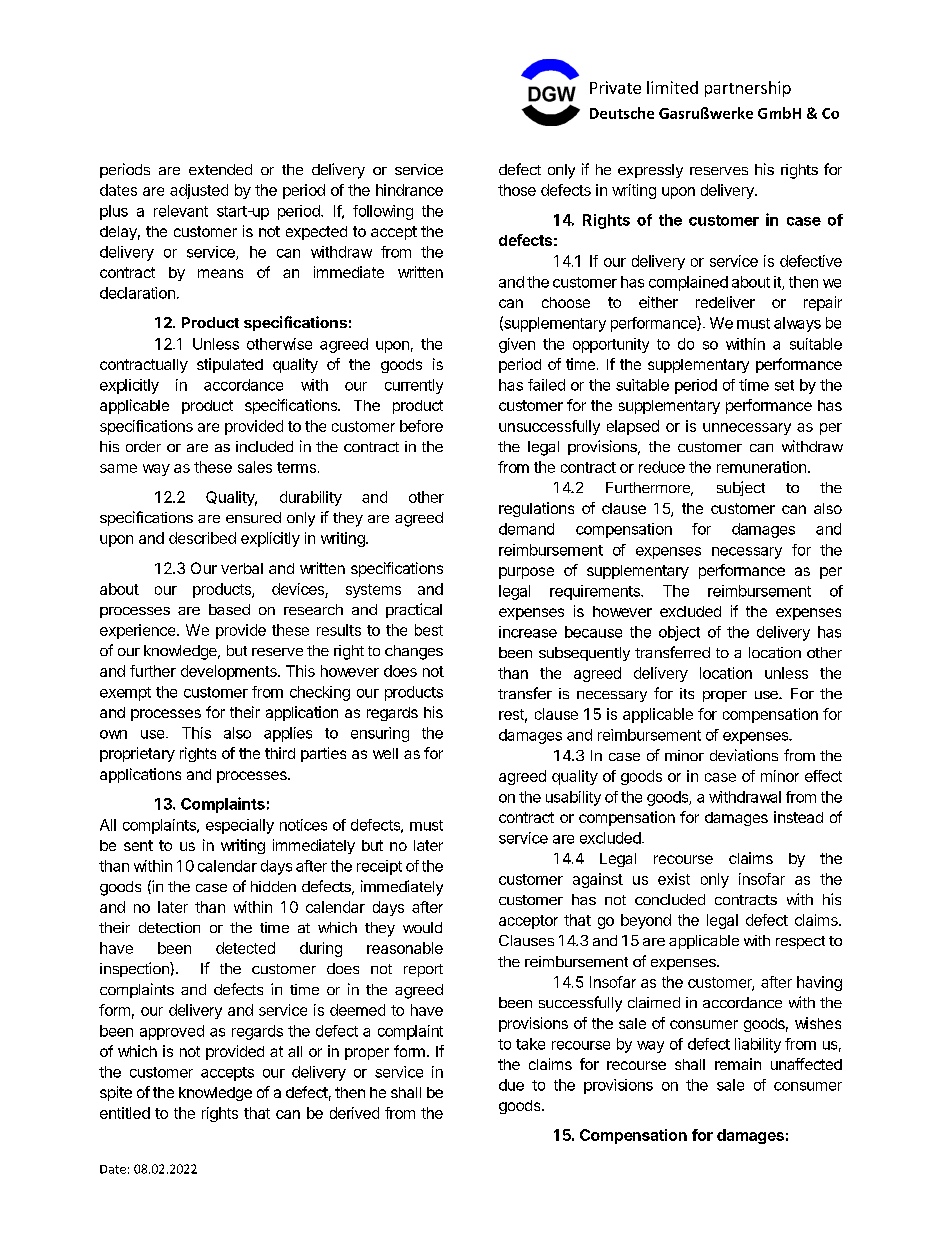  I want to click on those, so click(517, 190).
